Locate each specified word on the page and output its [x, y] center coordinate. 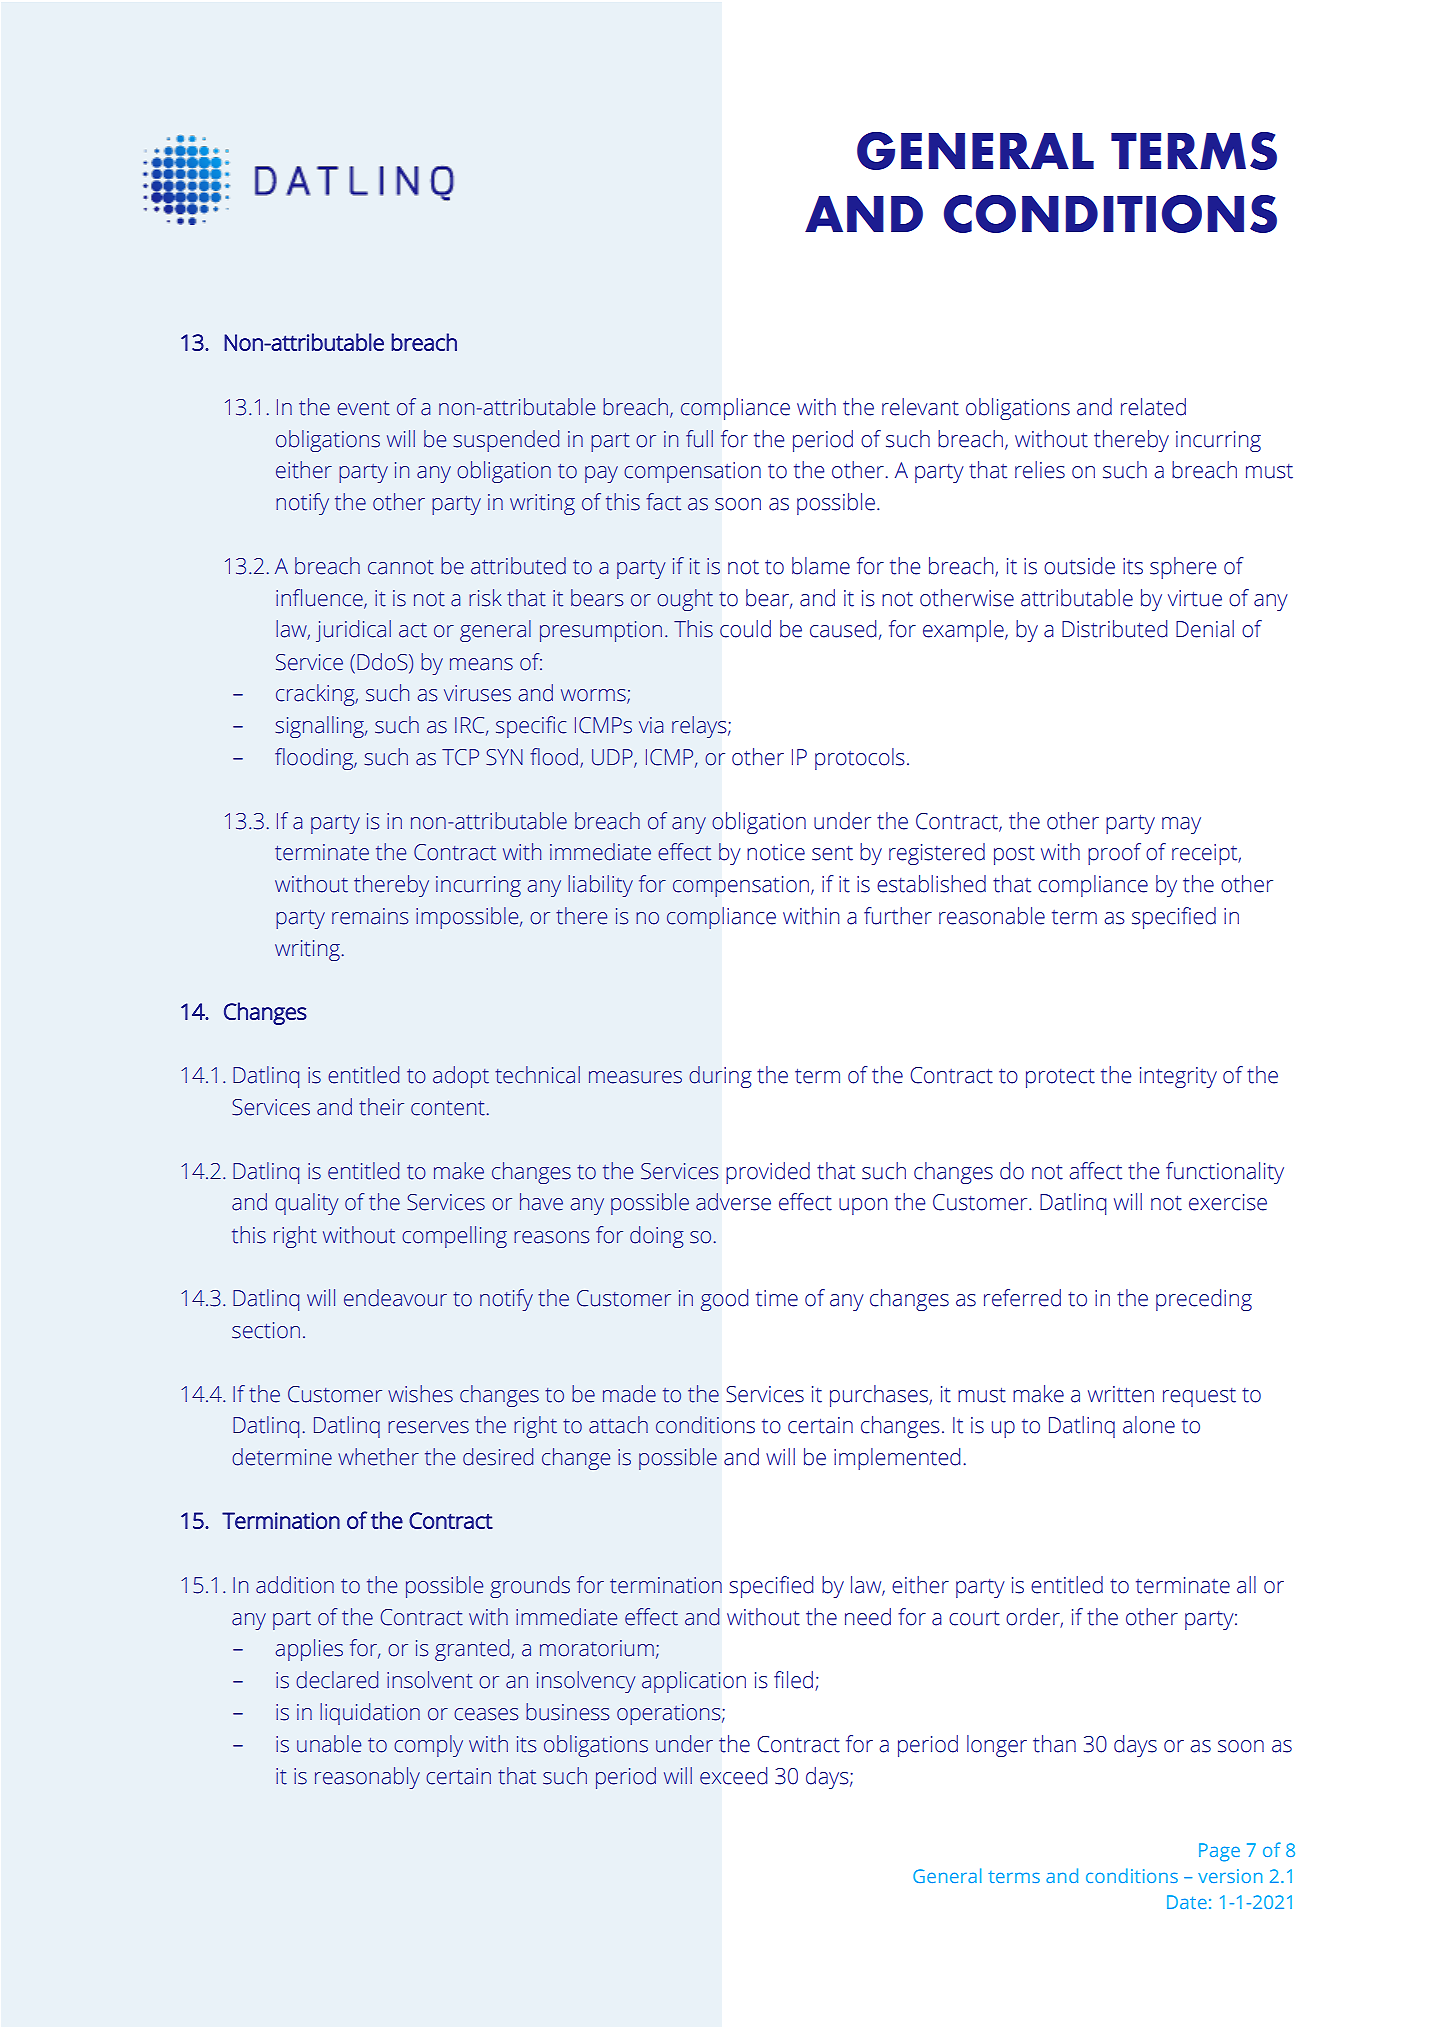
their [381, 1107]
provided [768, 1173]
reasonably [367, 1778]
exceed [734, 1776]
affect [1096, 1171]
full [699, 439]
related [1153, 407]
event [363, 408]
